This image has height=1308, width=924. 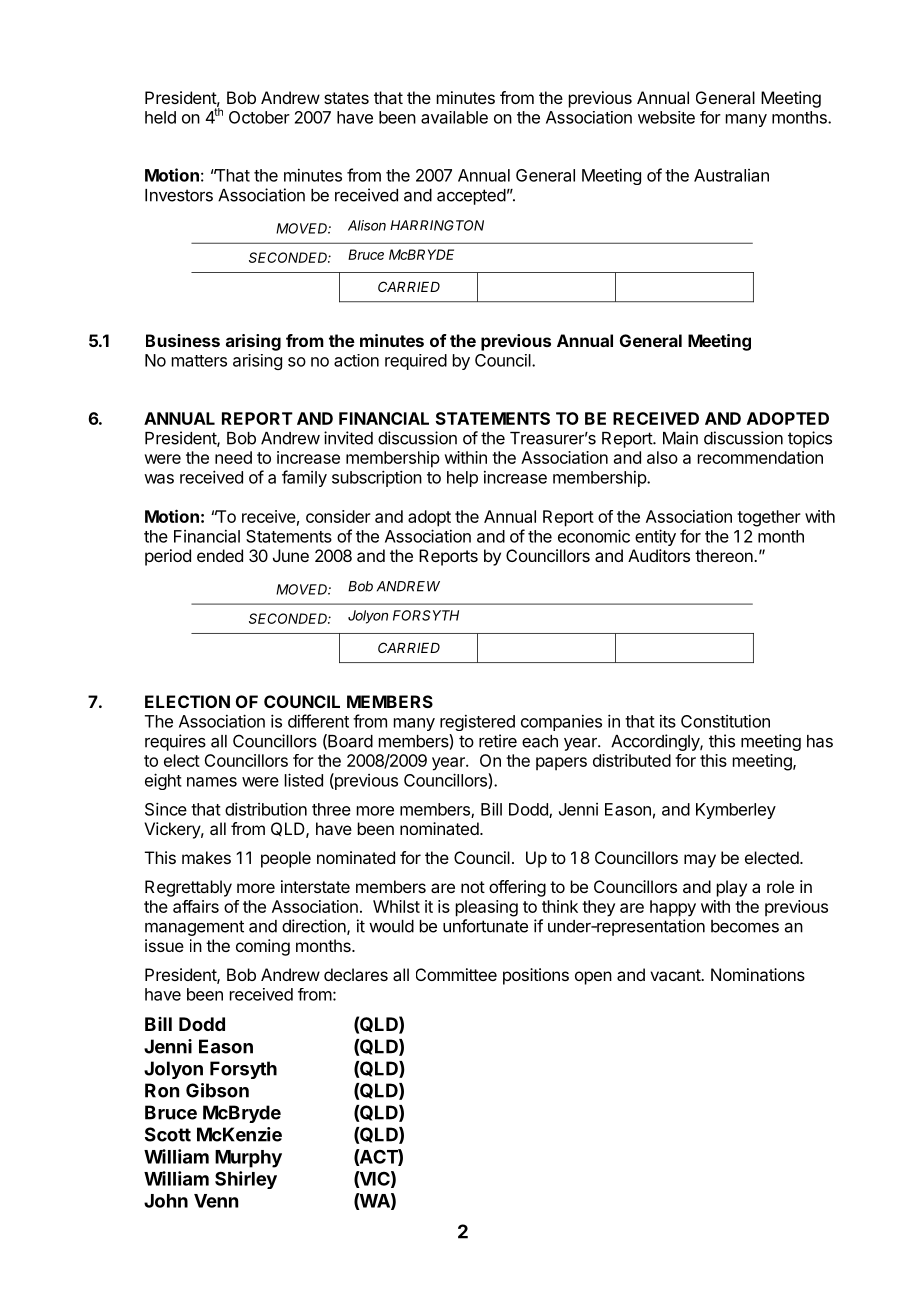 I want to click on distribution, so click(x=266, y=809).
